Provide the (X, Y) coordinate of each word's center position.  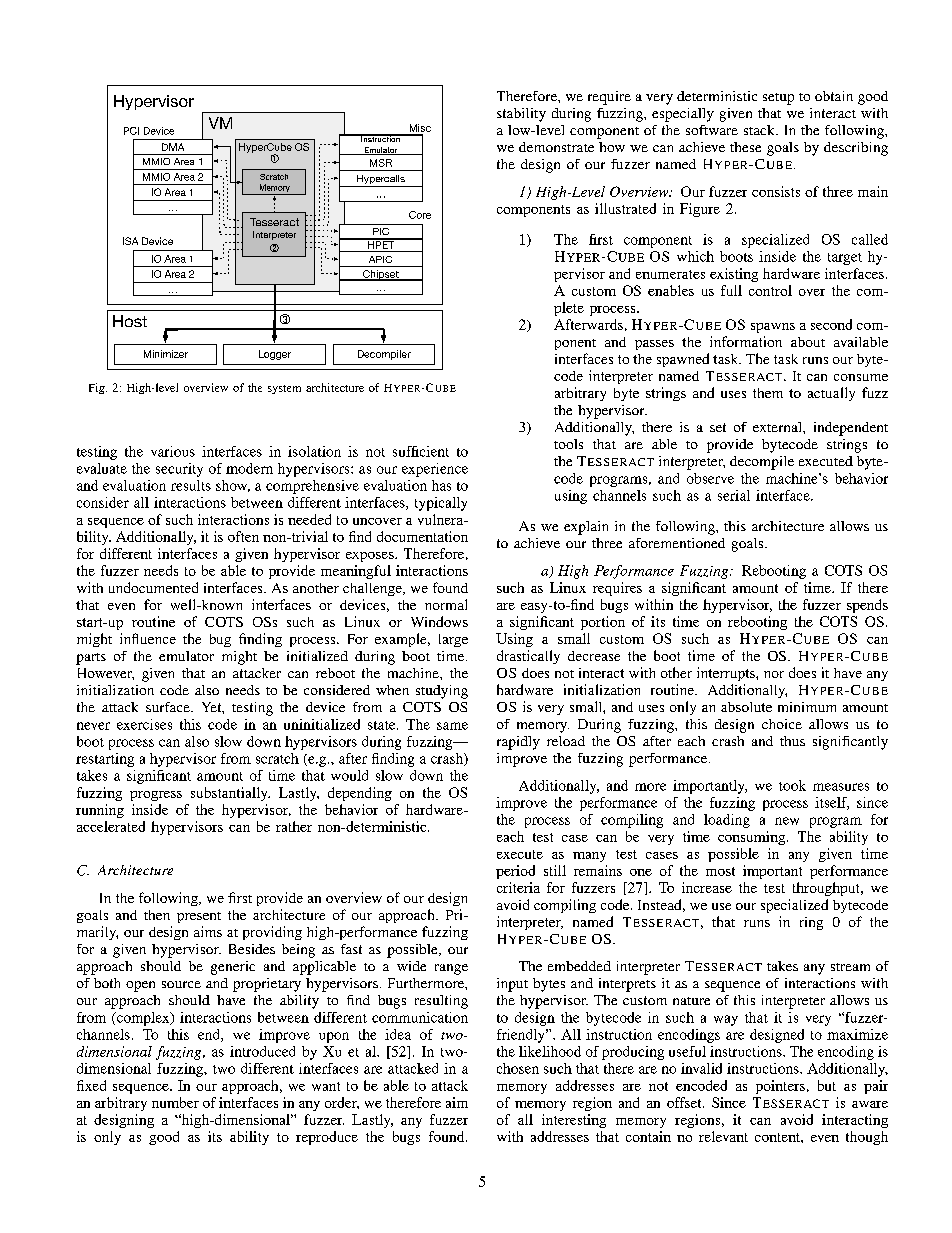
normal (446, 604)
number (175, 1102)
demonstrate (556, 147)
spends (867, 606)
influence (148, 638)
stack (760, 130)
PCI (131, 131)
